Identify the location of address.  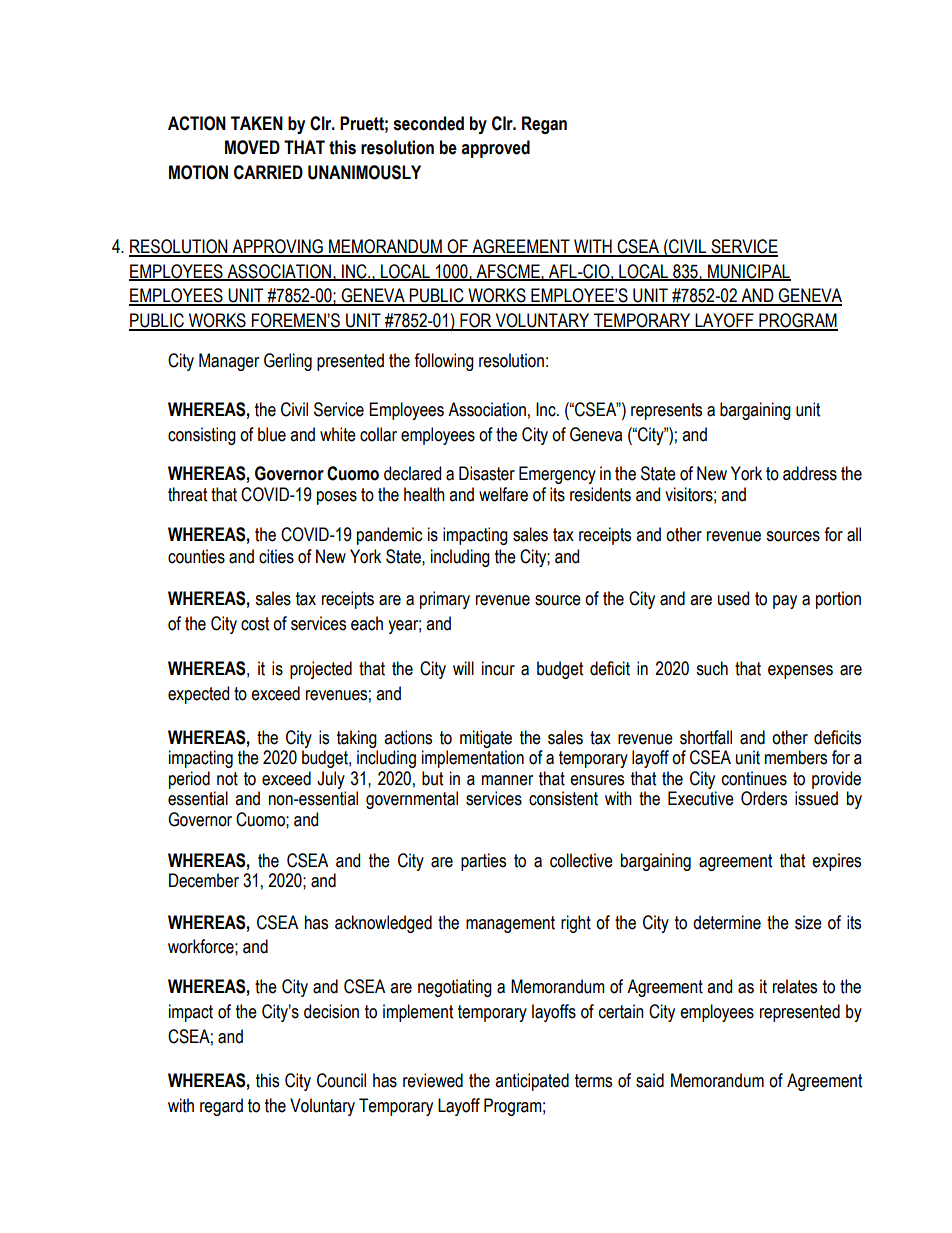
(810, 473).
